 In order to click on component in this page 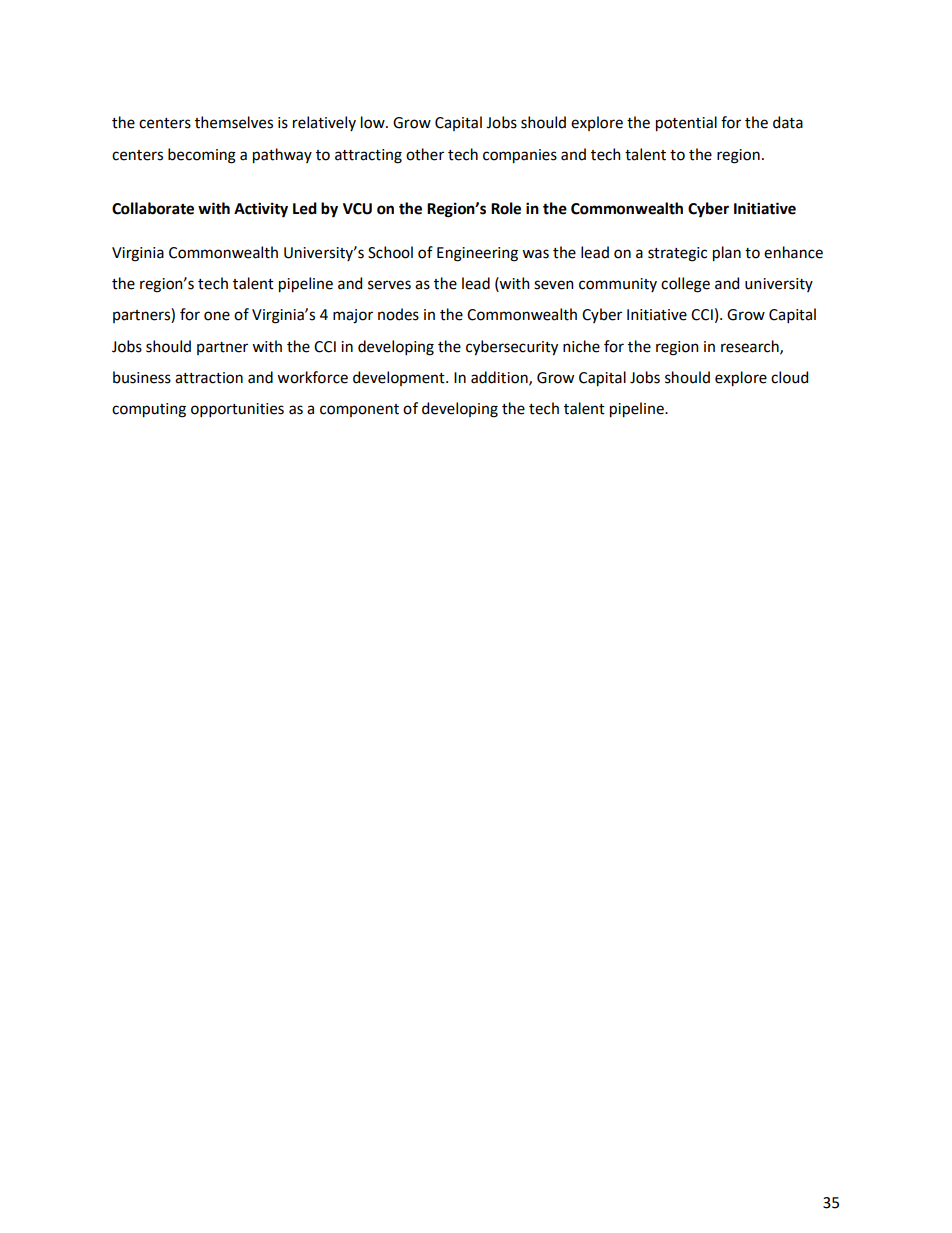, I will do `click(359, 410)`.
